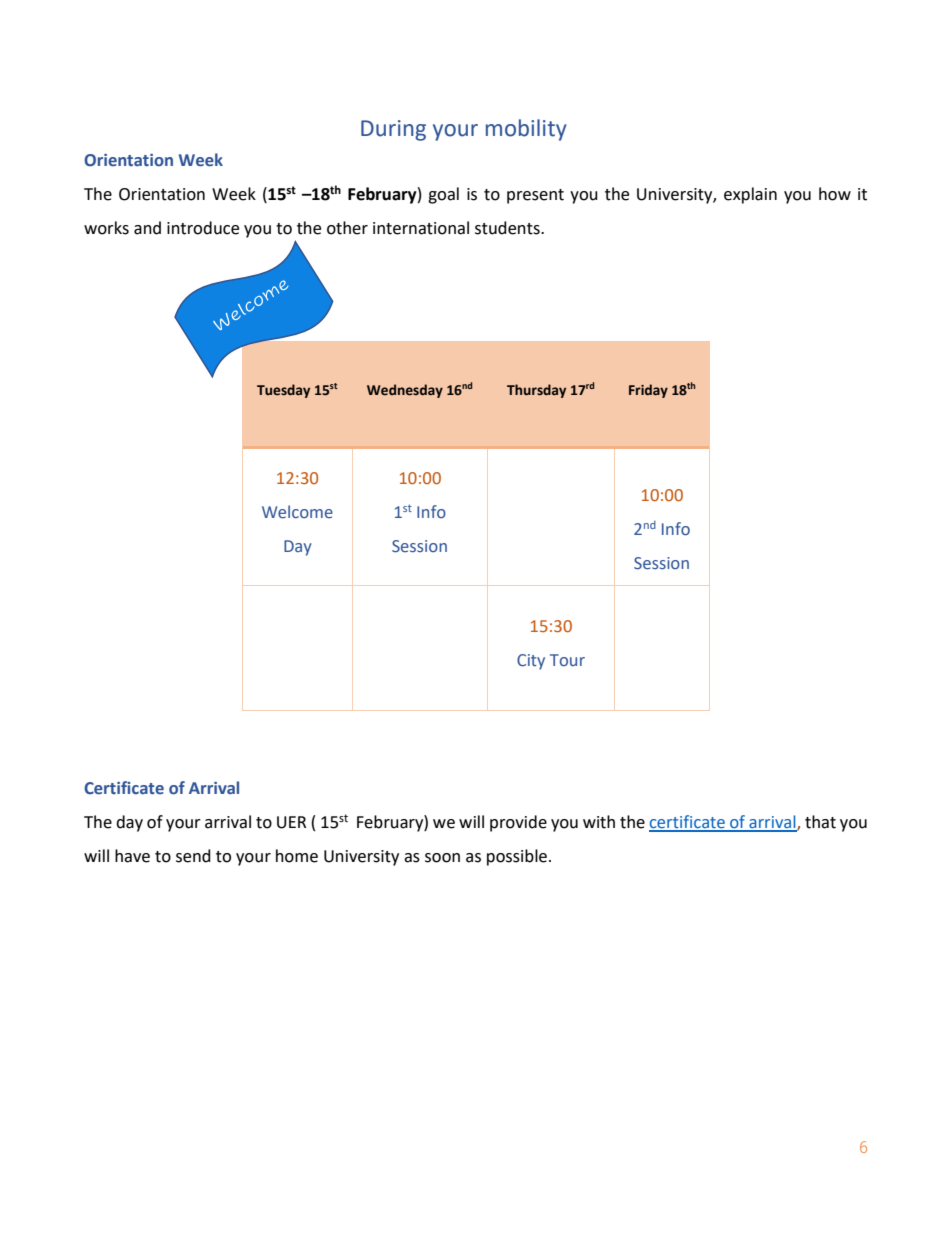 Image resolution: width=952 pixels, height=1233 pixels. Describe the element at coordinates (820, 822) in the screenshot. I see `that` at that location.
